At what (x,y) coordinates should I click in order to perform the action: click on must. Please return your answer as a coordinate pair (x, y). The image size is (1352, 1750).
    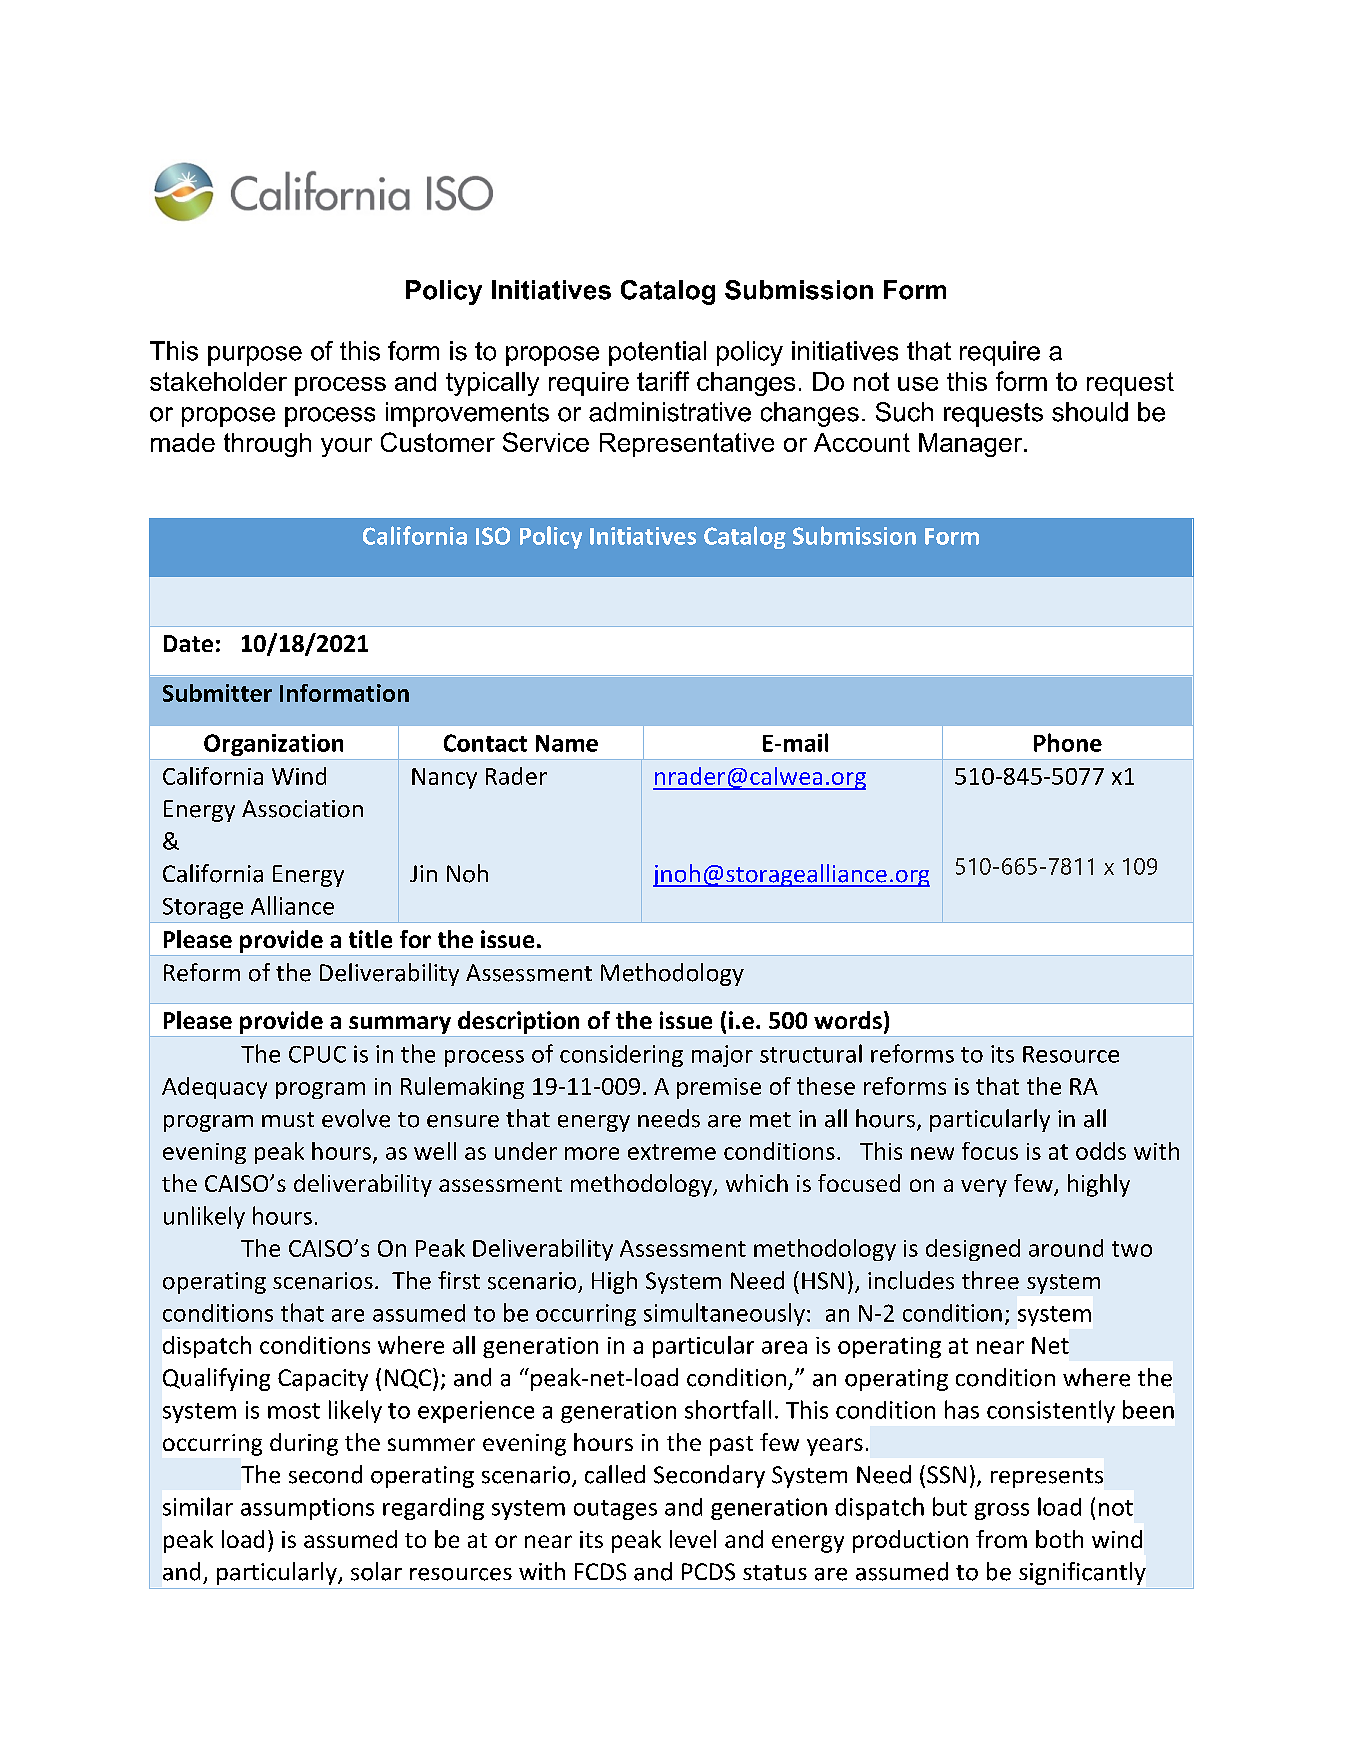
    Looking at the image, I should click on (288, 1120).
